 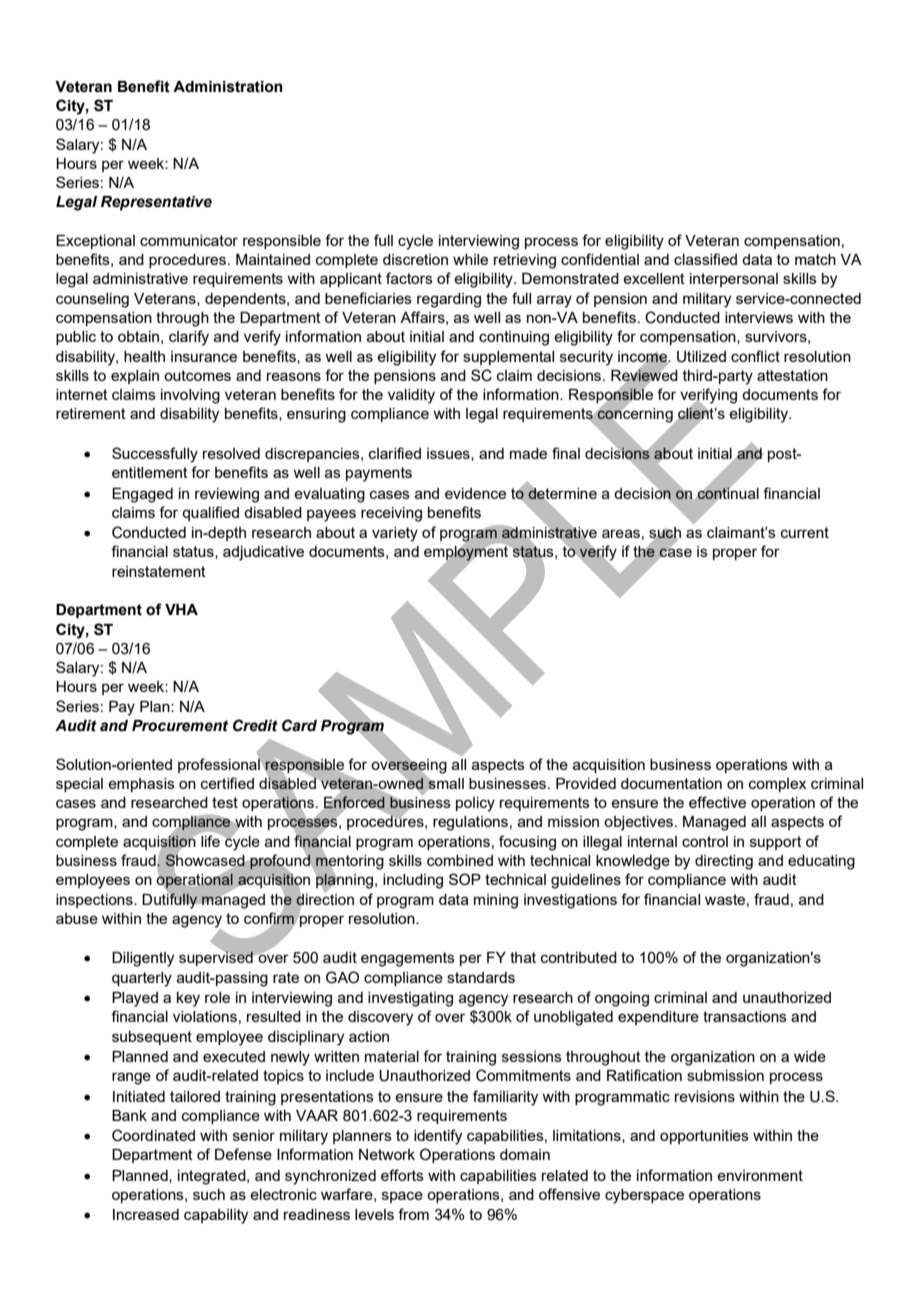 I want to click on while, so click(x=470, y=259).
